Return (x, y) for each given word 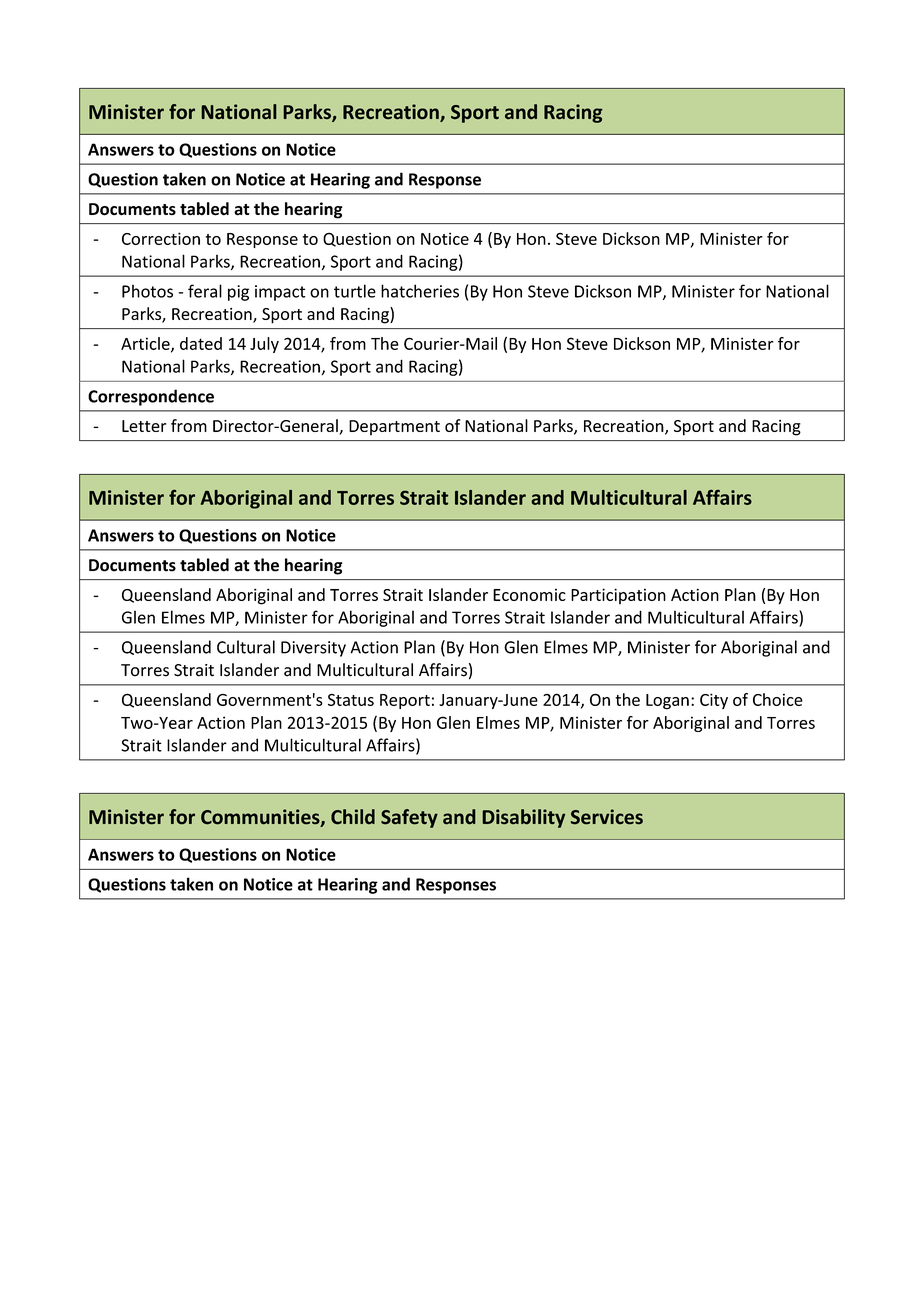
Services (607, 816)
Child (353, 816)
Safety (409, 818)
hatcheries (420, 291)
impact (280, 293)
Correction (161, 238)
